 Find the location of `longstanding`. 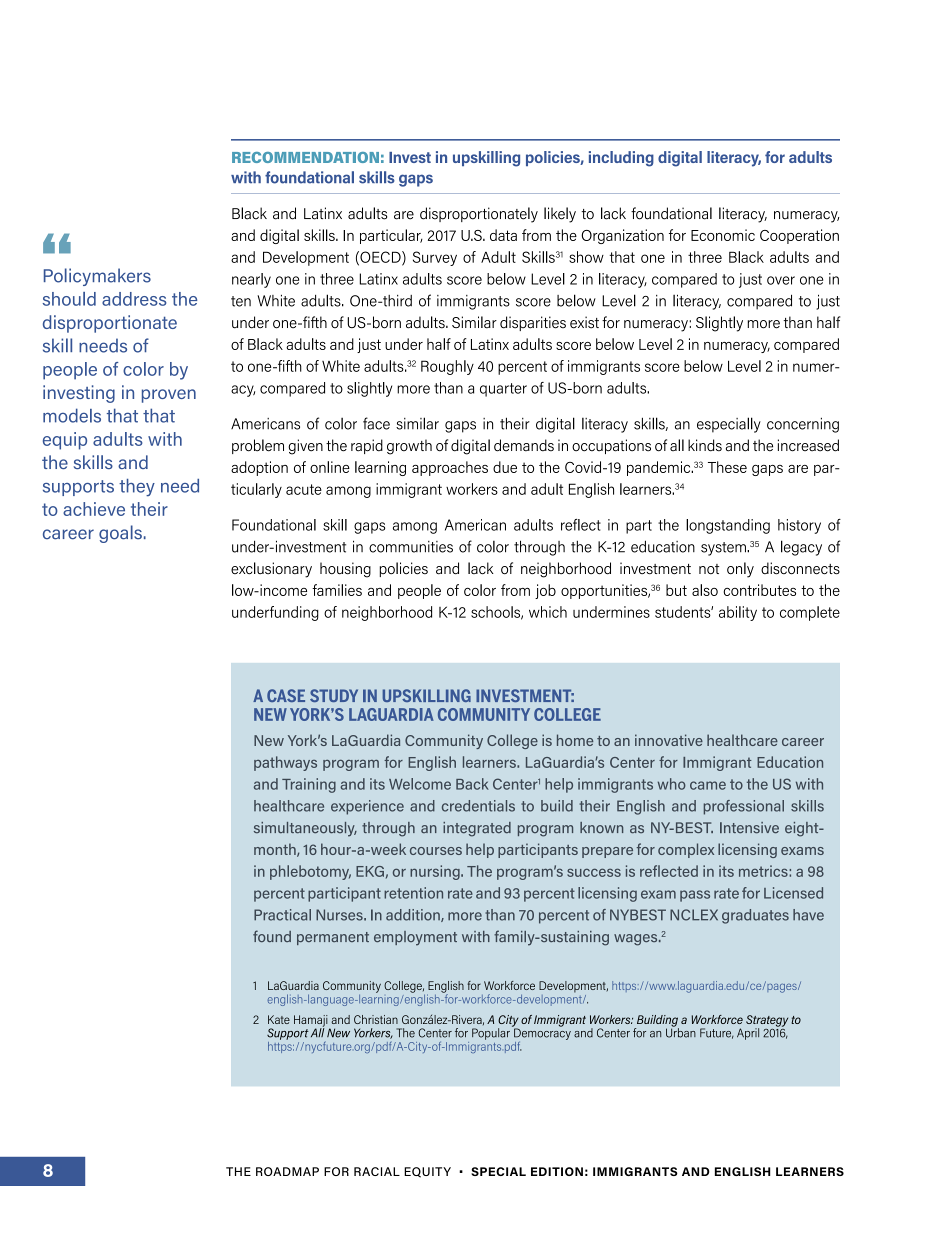

longstanding is located at coordinates (728, 526).
